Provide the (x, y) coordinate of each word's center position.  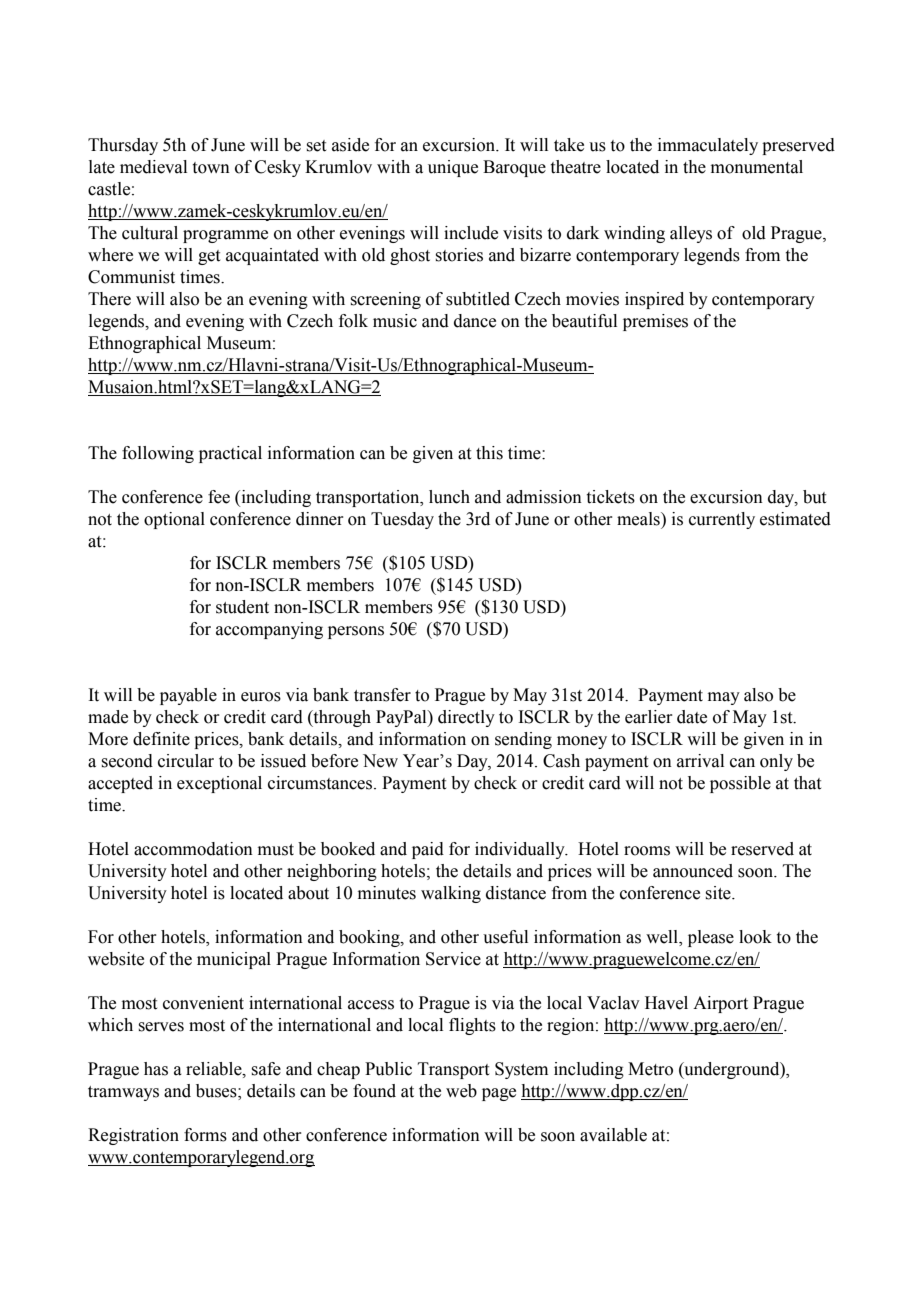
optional (174, 520)
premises (655, 322)
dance (475, 321)
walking (451, 894)
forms (205, 1135)
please (711, 938)
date (692, 717)
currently (722, 520)
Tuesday (402, 520)
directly (466, 718)
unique (453, 168)
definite (161, 739)
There (109, 299)
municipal (234, 960)
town (211, 168)
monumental (757, 167)
